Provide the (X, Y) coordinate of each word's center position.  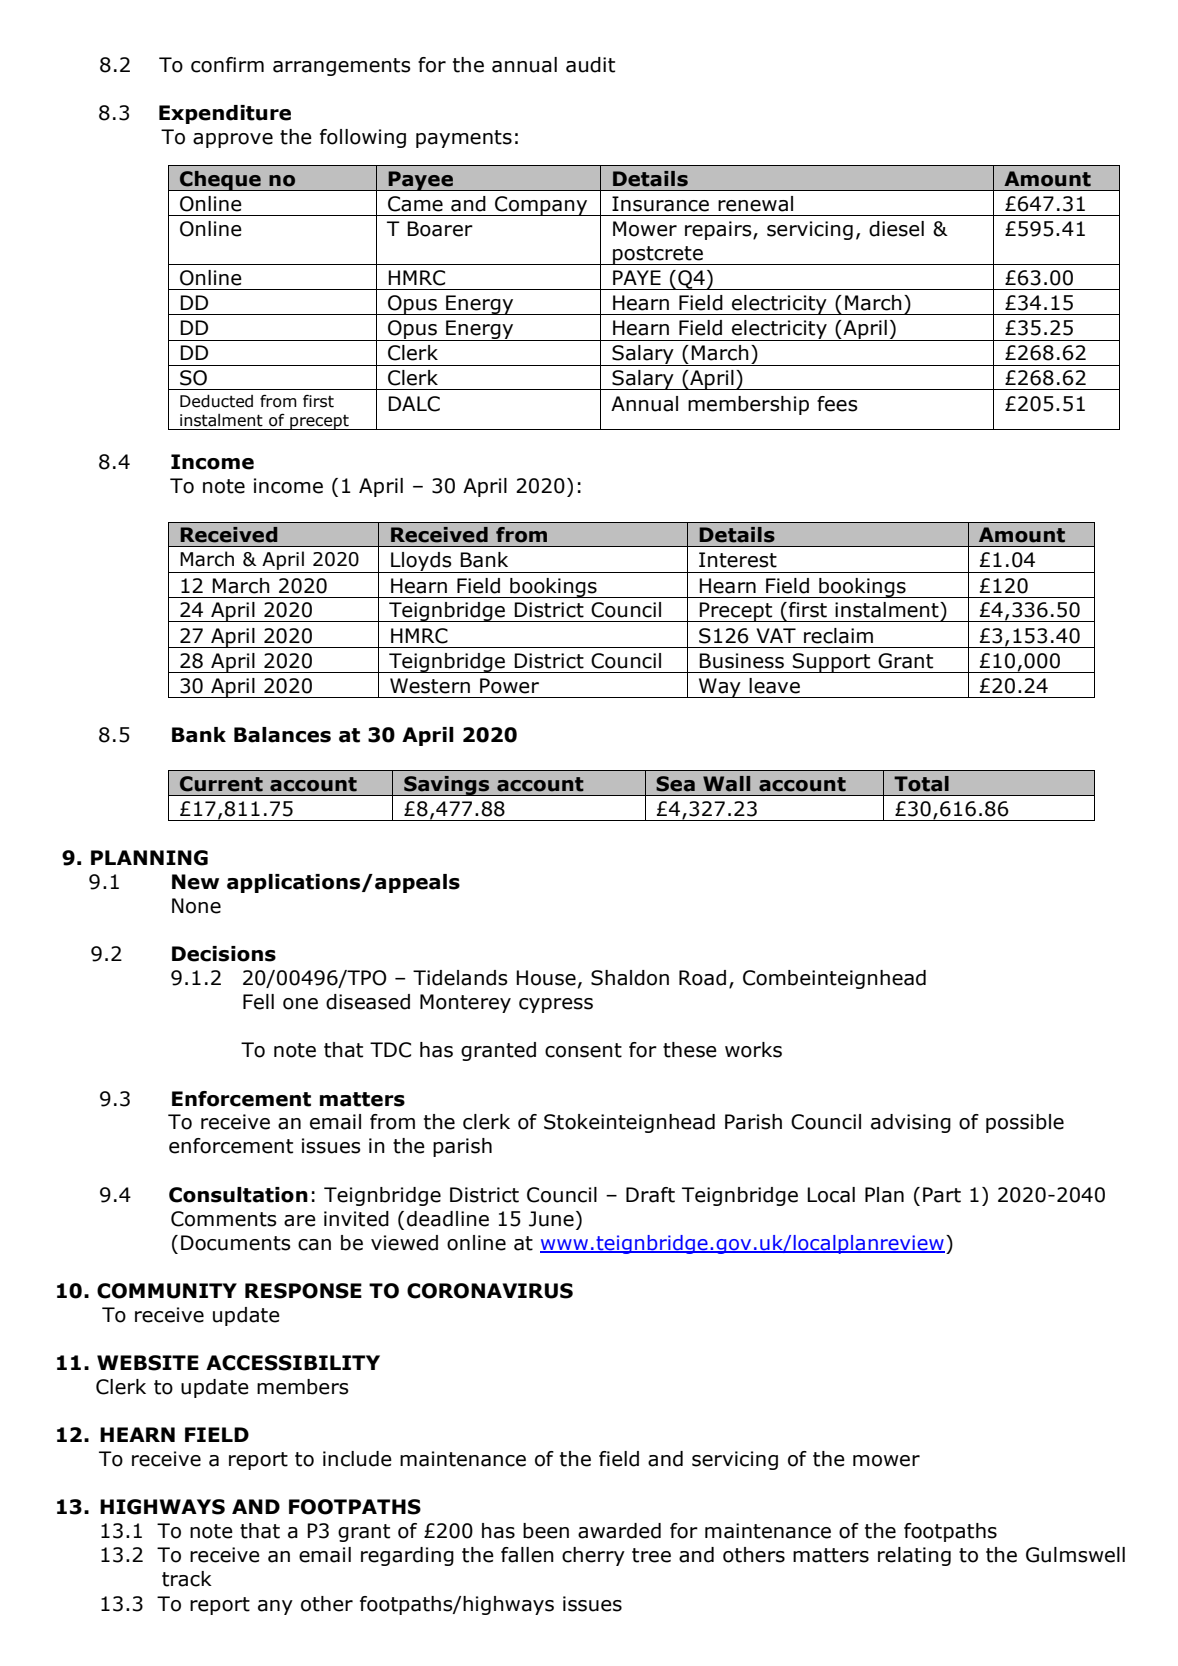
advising (911, 1123)
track (187, 1579)
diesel (896, 229)
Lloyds (421, 562)
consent (583, 1050)
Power (509, 686)
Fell (258, 1002)
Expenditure (225, 114)
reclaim (838, 636)
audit (590, 65)
